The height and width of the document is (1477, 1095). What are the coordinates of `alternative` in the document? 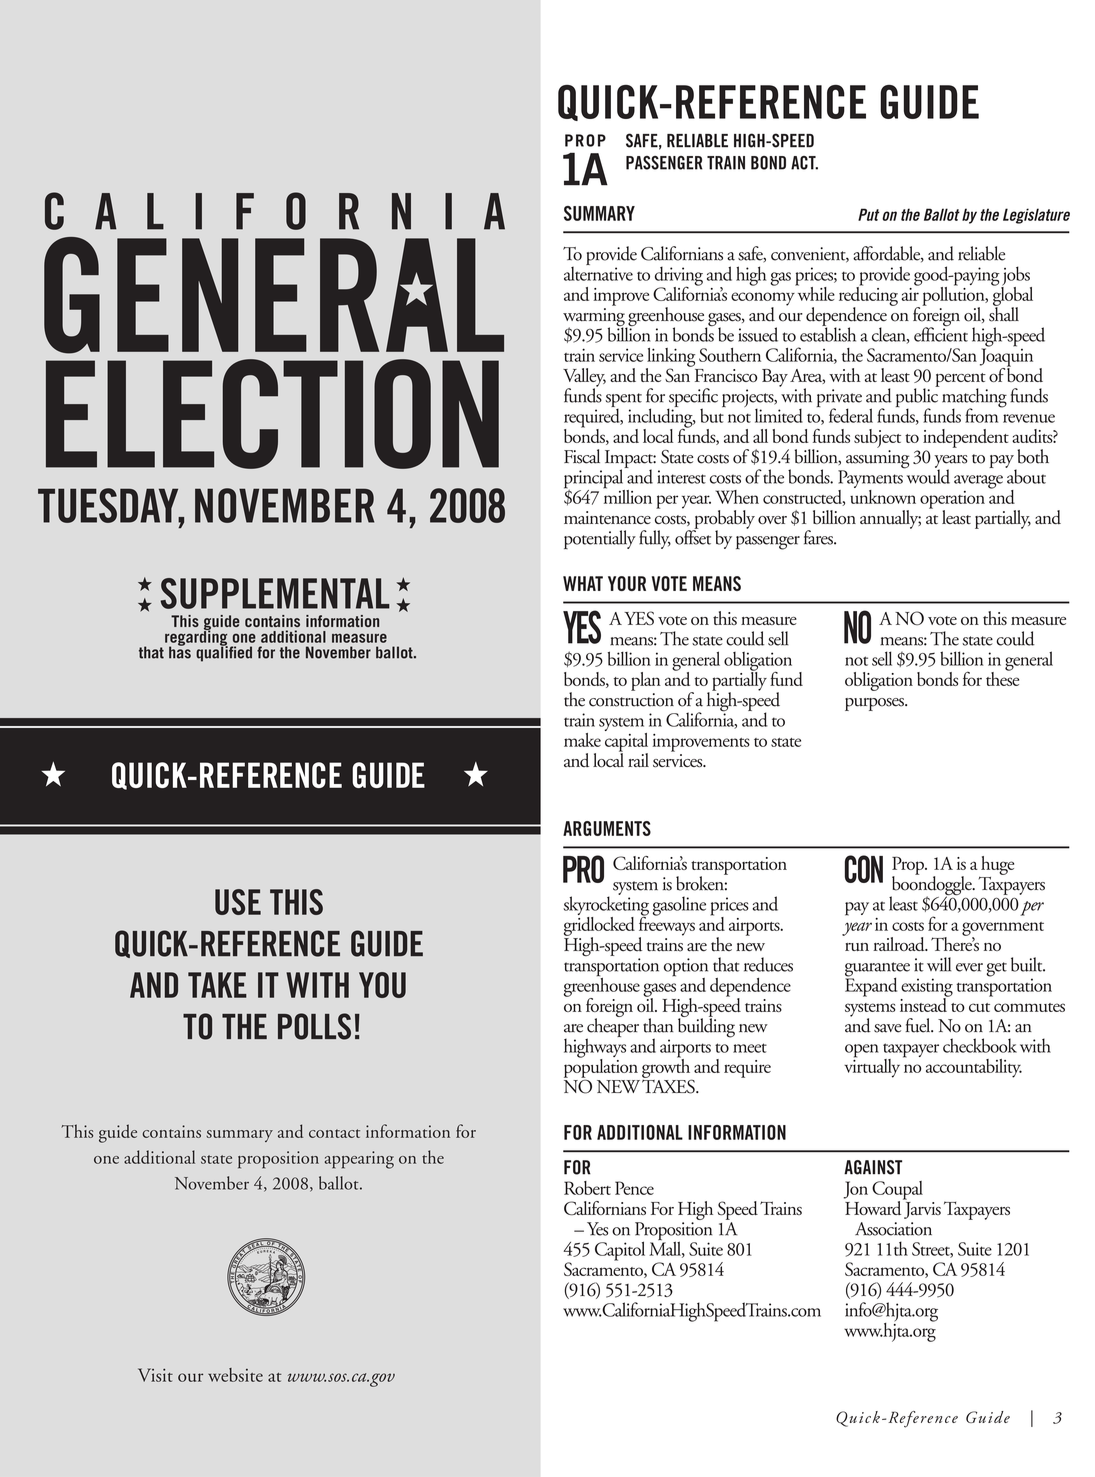 It's located at (598, 272).
